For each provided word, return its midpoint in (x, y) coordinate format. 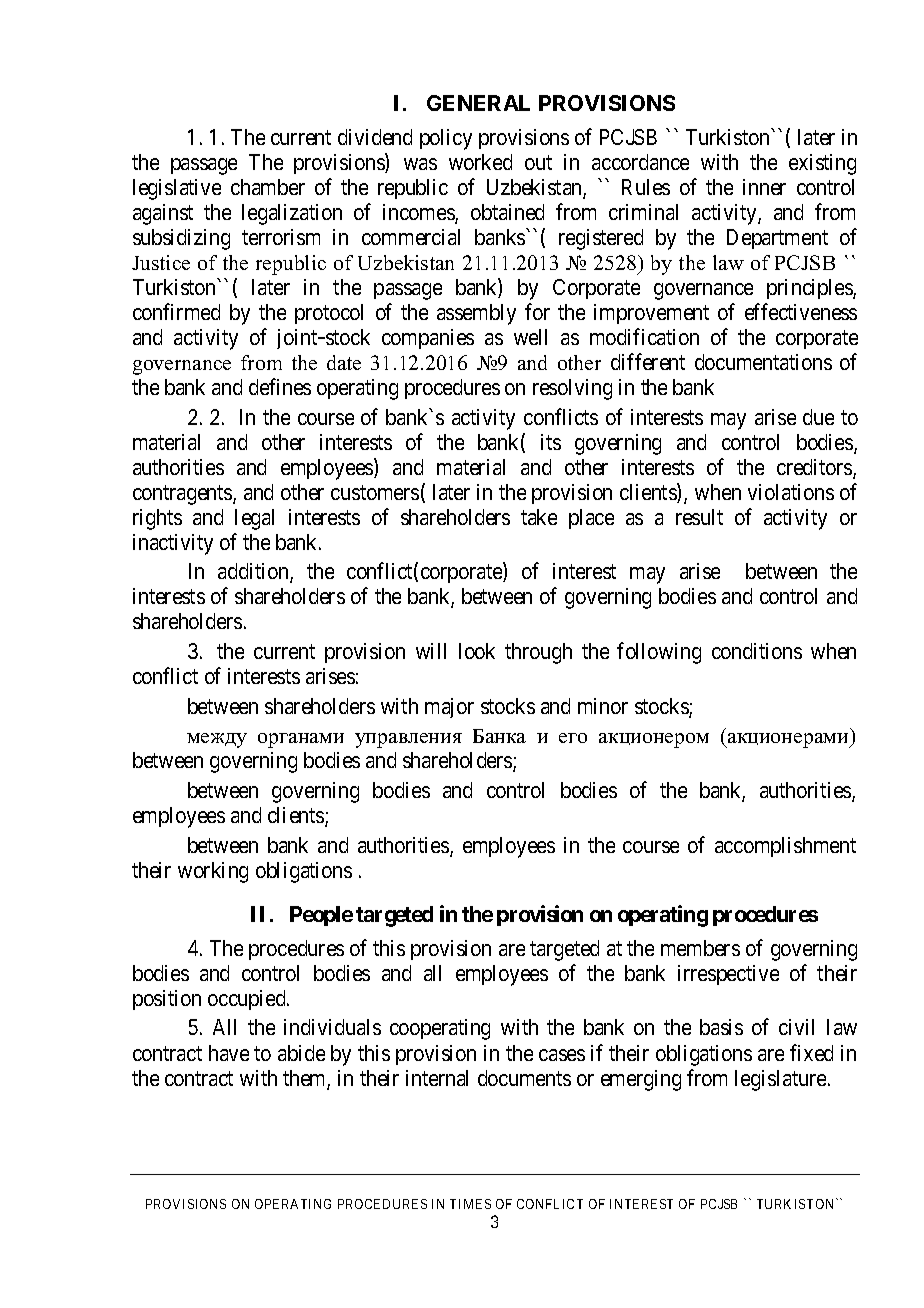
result (699, 517)
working (213, 872)
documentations (763, 362)
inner (764, 187)
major (449, 708)
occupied (248, 1000)
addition (254, 573)
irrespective (728, 975)
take (539, 517)
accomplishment (785, 847)
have (229, 1053)
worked (480, 162)
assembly (476, 314)
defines (280, 386)
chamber (268, 187)
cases (562, 1055)
